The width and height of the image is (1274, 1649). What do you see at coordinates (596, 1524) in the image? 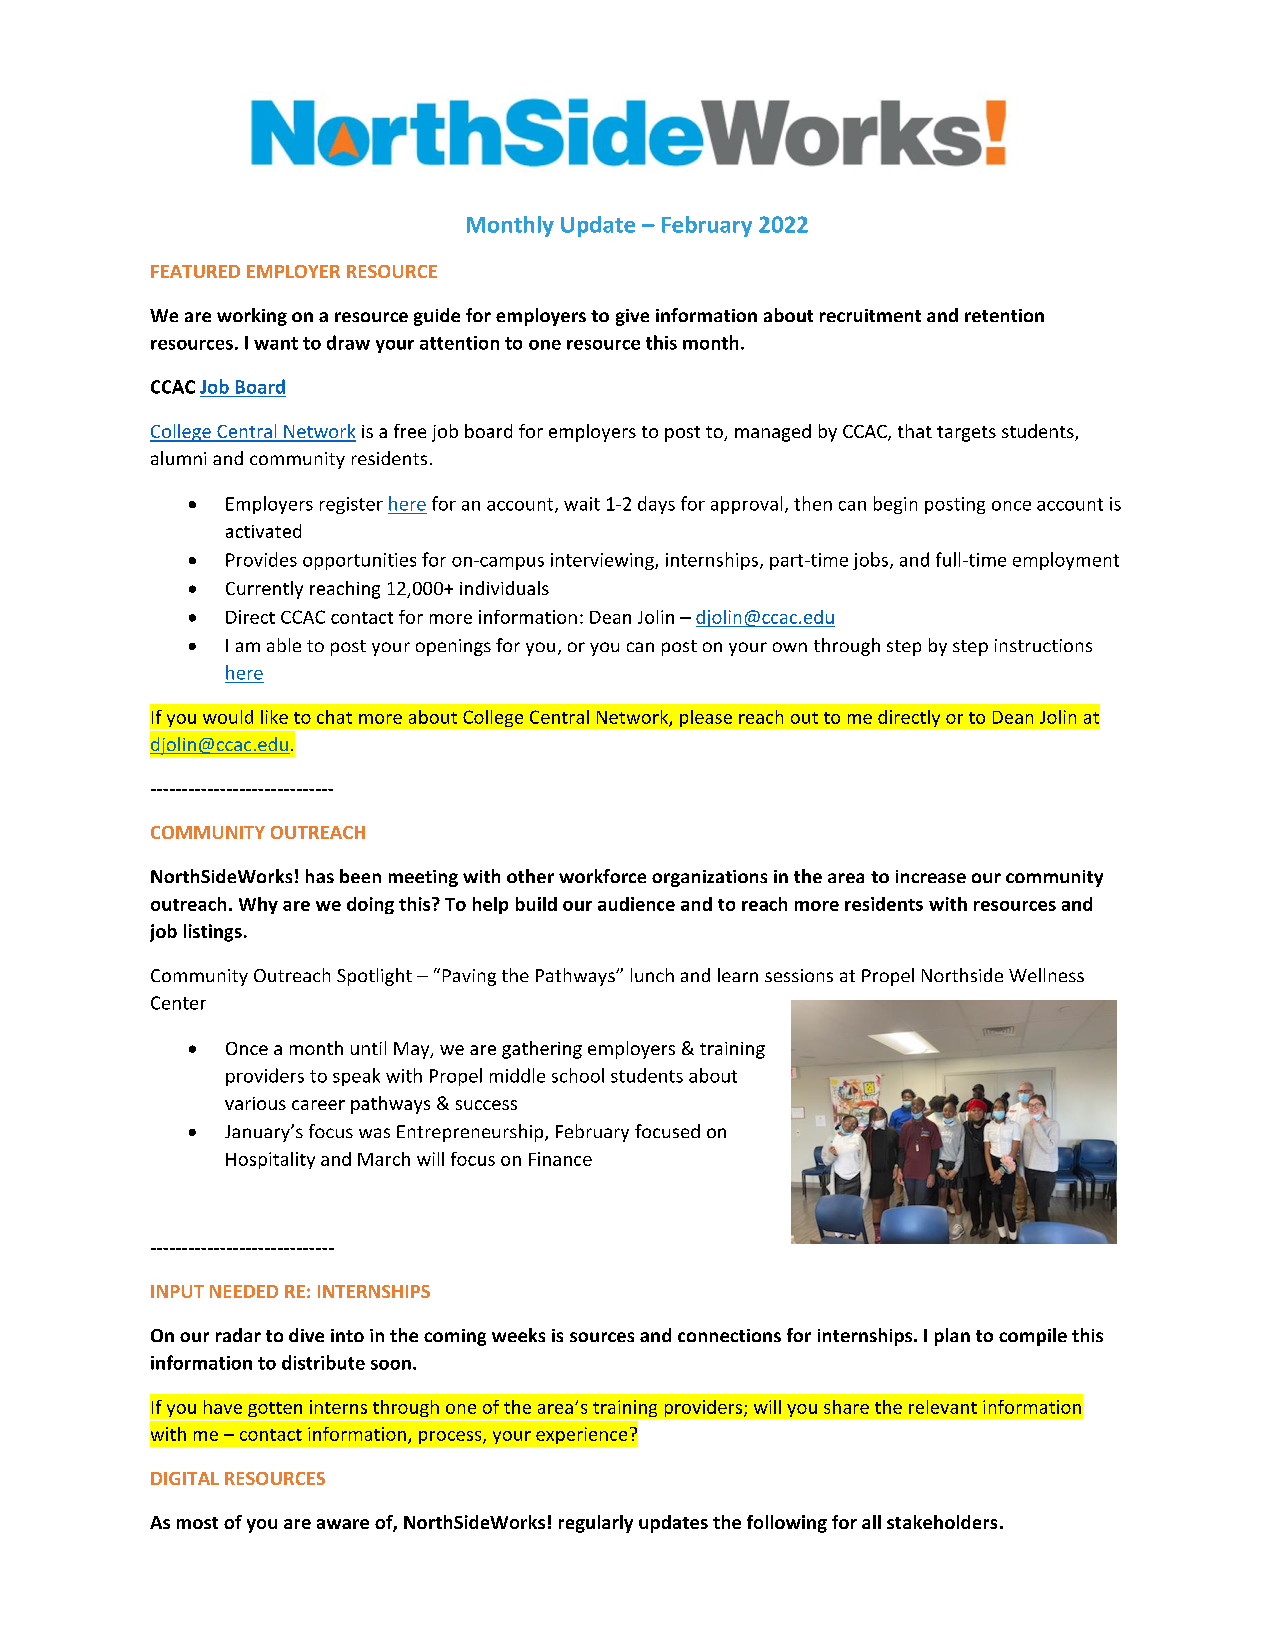
I see `regularly` at bounding box center [596, 1524].
